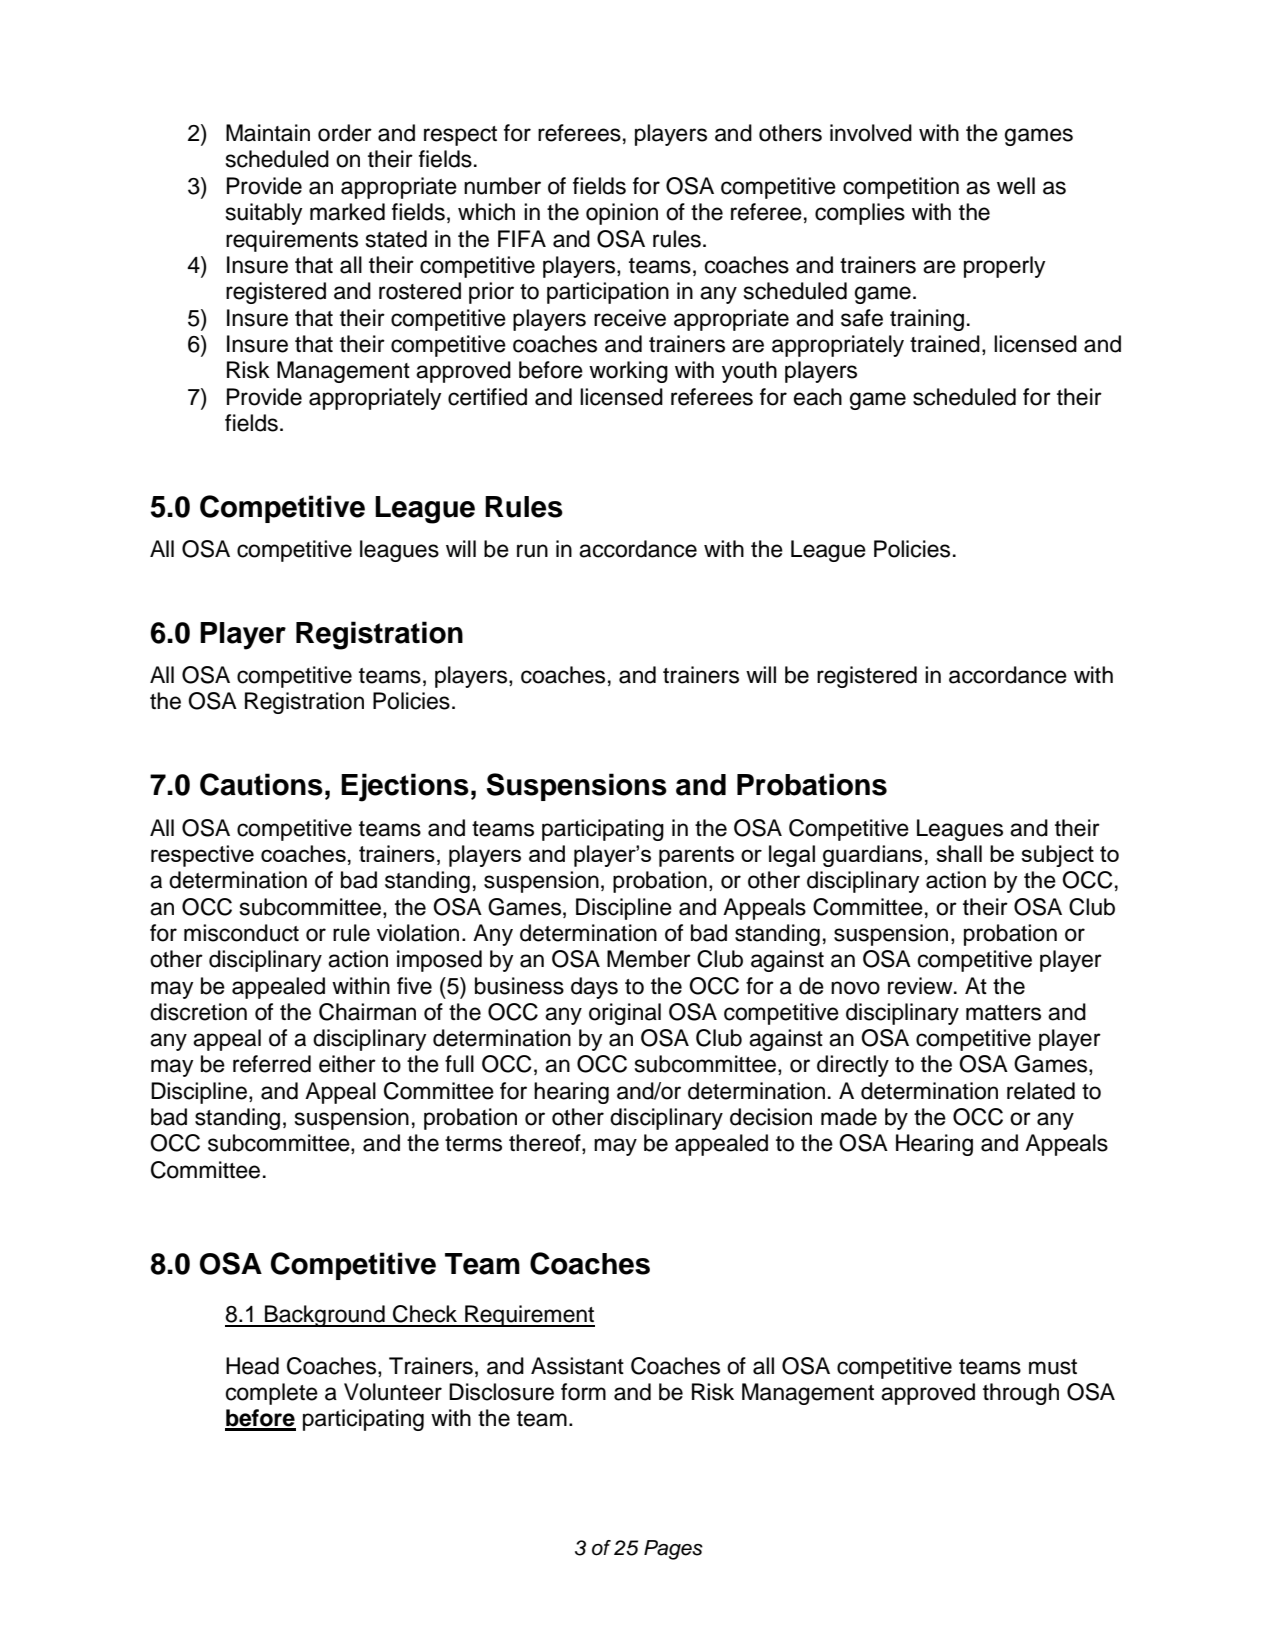 This page has width=1275, height=1649. Describe the element at coordinates (272, 1394) in the page. I see `complete` at that location.
